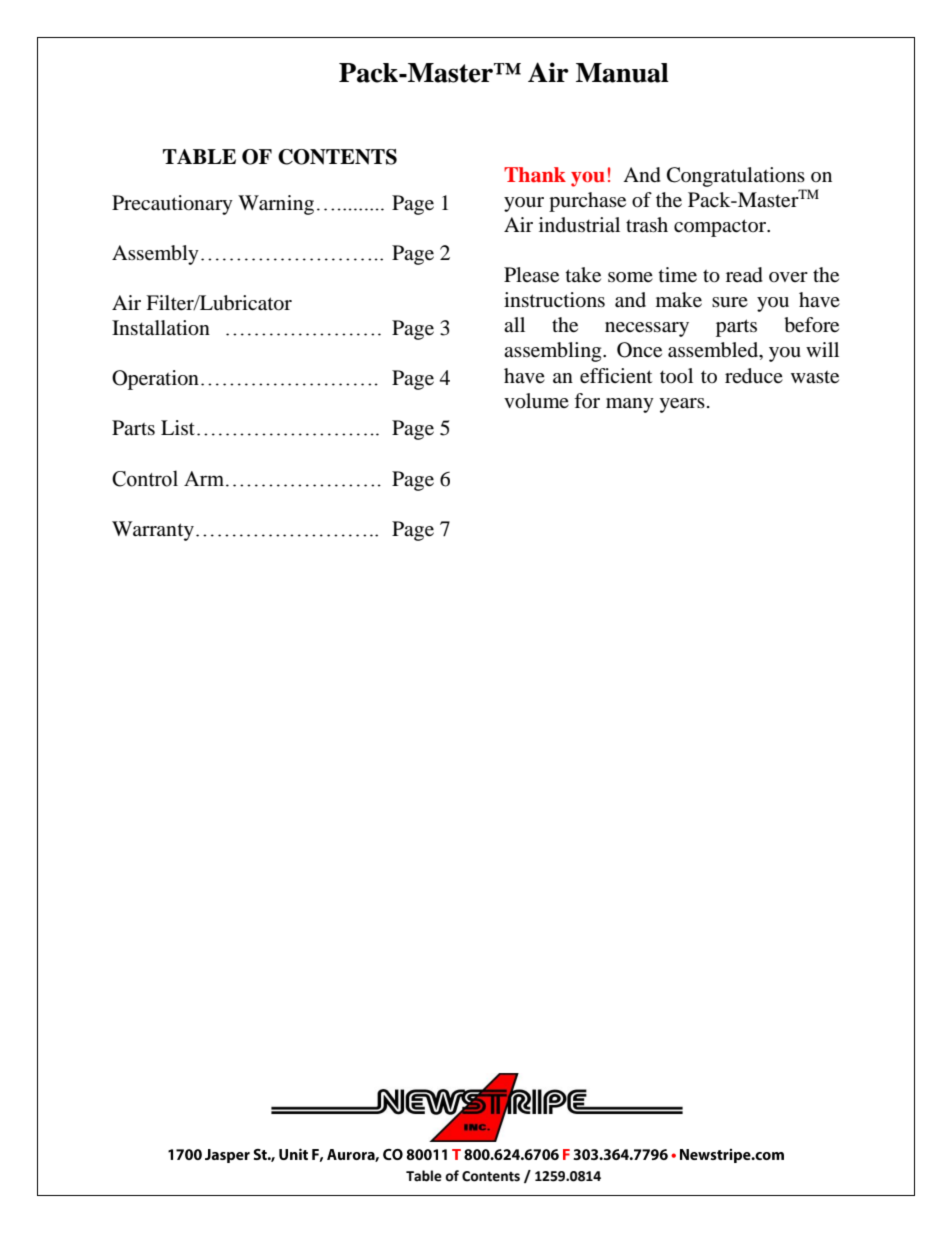 Image resolution: width=952 pixels, height=1233 pixels. What do you see at coordinates (554, 300) in the screenshot?
I see `instructions` at bounding box center [554, 300].
